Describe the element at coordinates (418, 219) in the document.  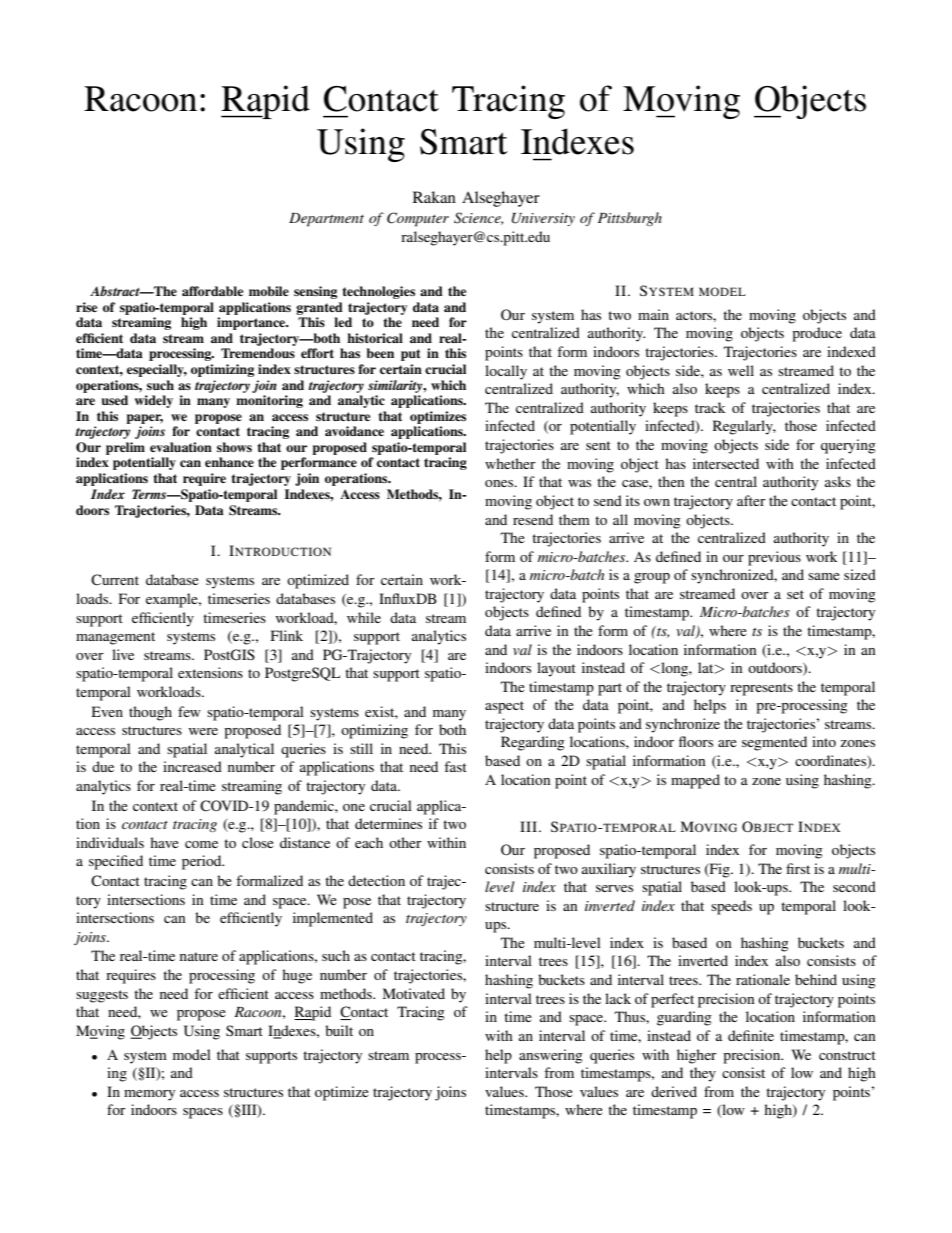
I see `Computer` at that location.
